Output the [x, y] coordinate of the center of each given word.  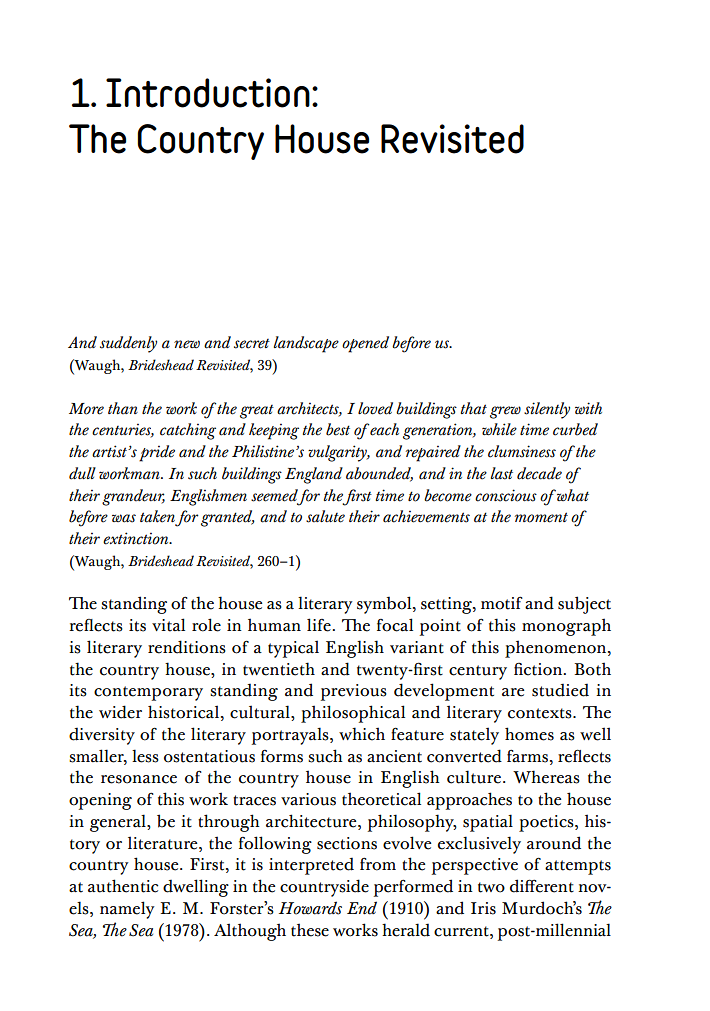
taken [158, 517]
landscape [306, 344]
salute [325, 516]
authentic [123, 886]
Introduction [208, 93]
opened [365, 344]
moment [541, 517]
